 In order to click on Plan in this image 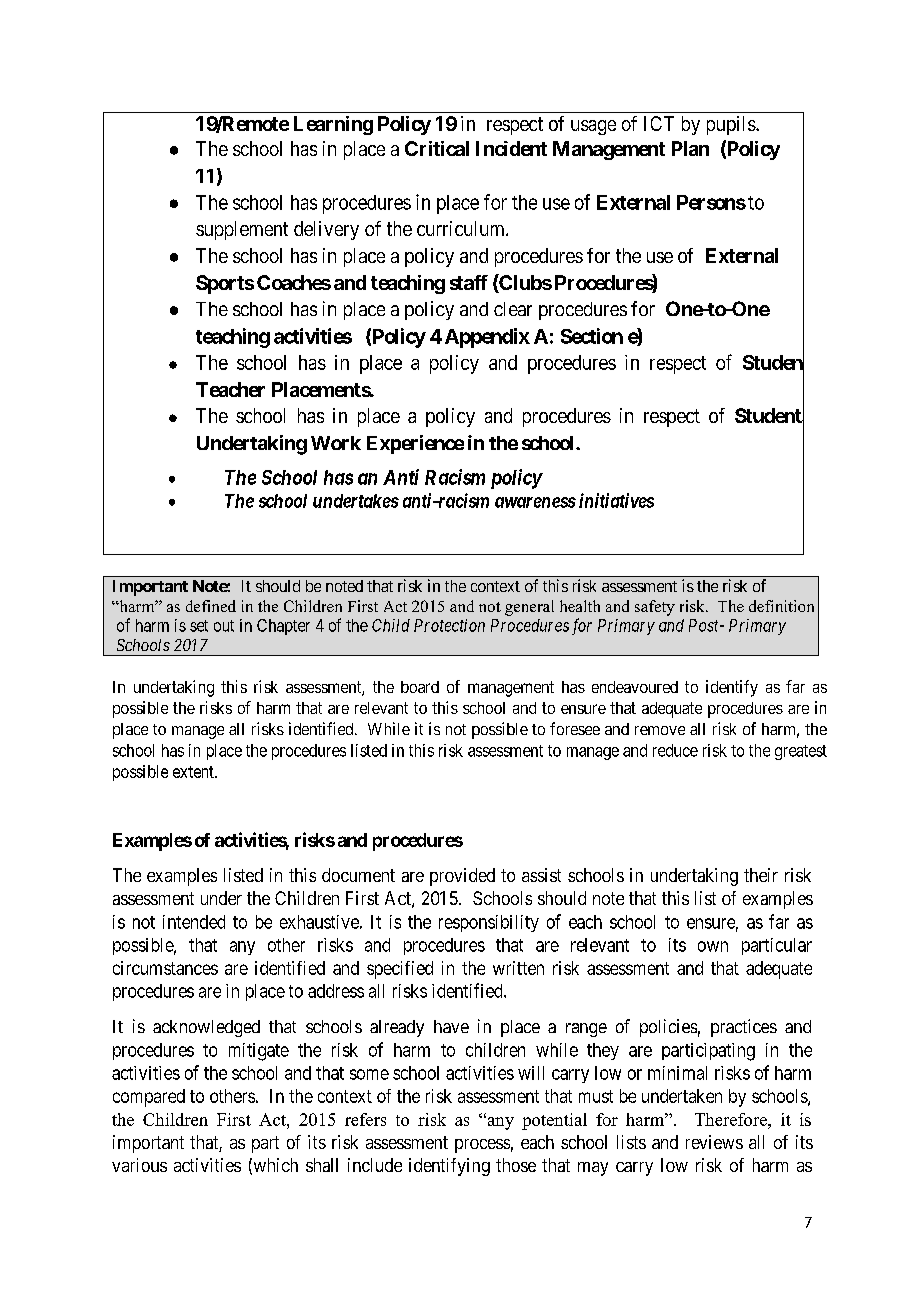, I will do `click(690, 148)`.
